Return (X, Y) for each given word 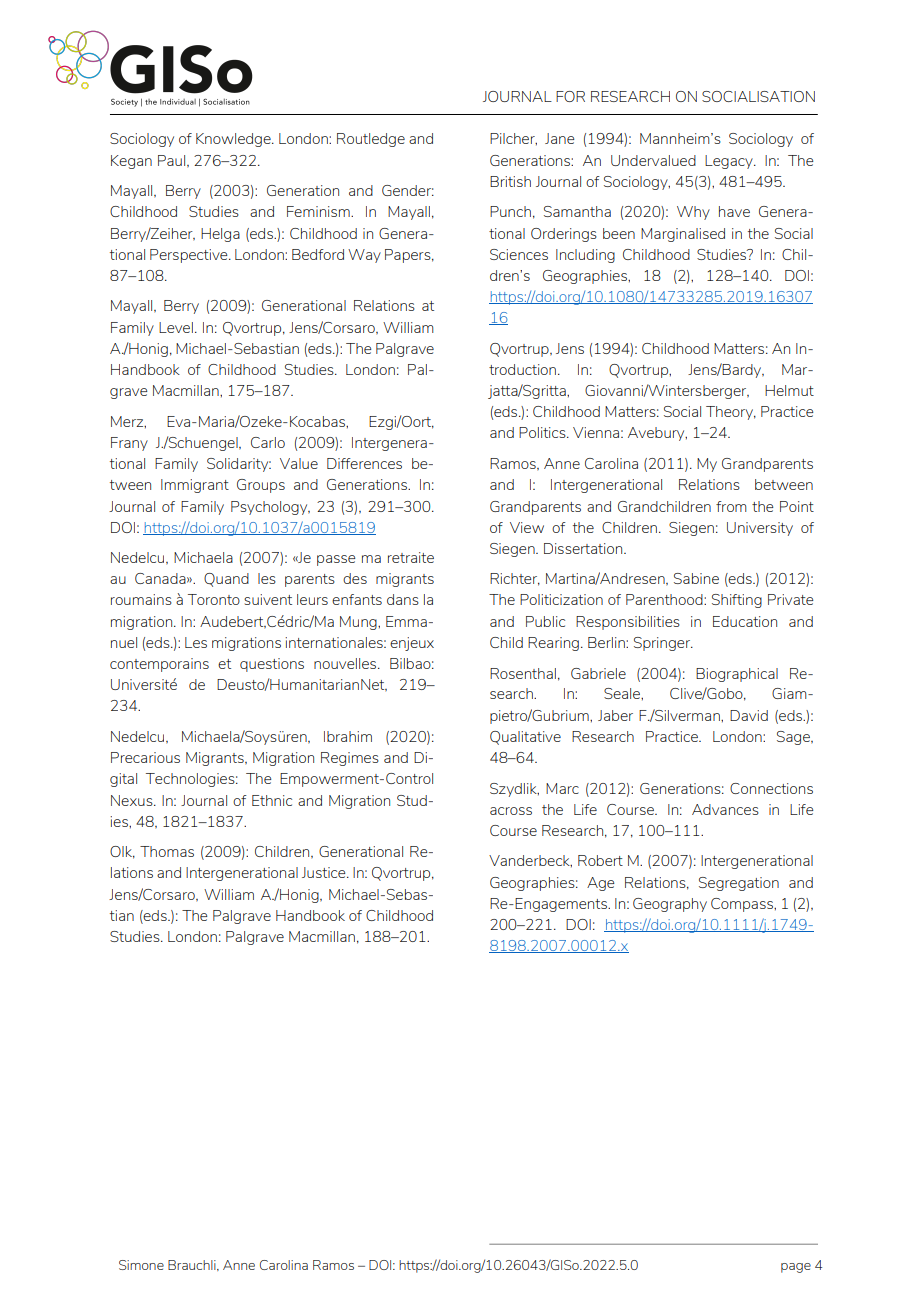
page (796, 1268)
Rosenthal (523, 673)
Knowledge (234, 140)
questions (272, 665)
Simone (141, 1265)
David (749, 715)
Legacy (730, 162)
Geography (670, 905)
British (510, 181)
